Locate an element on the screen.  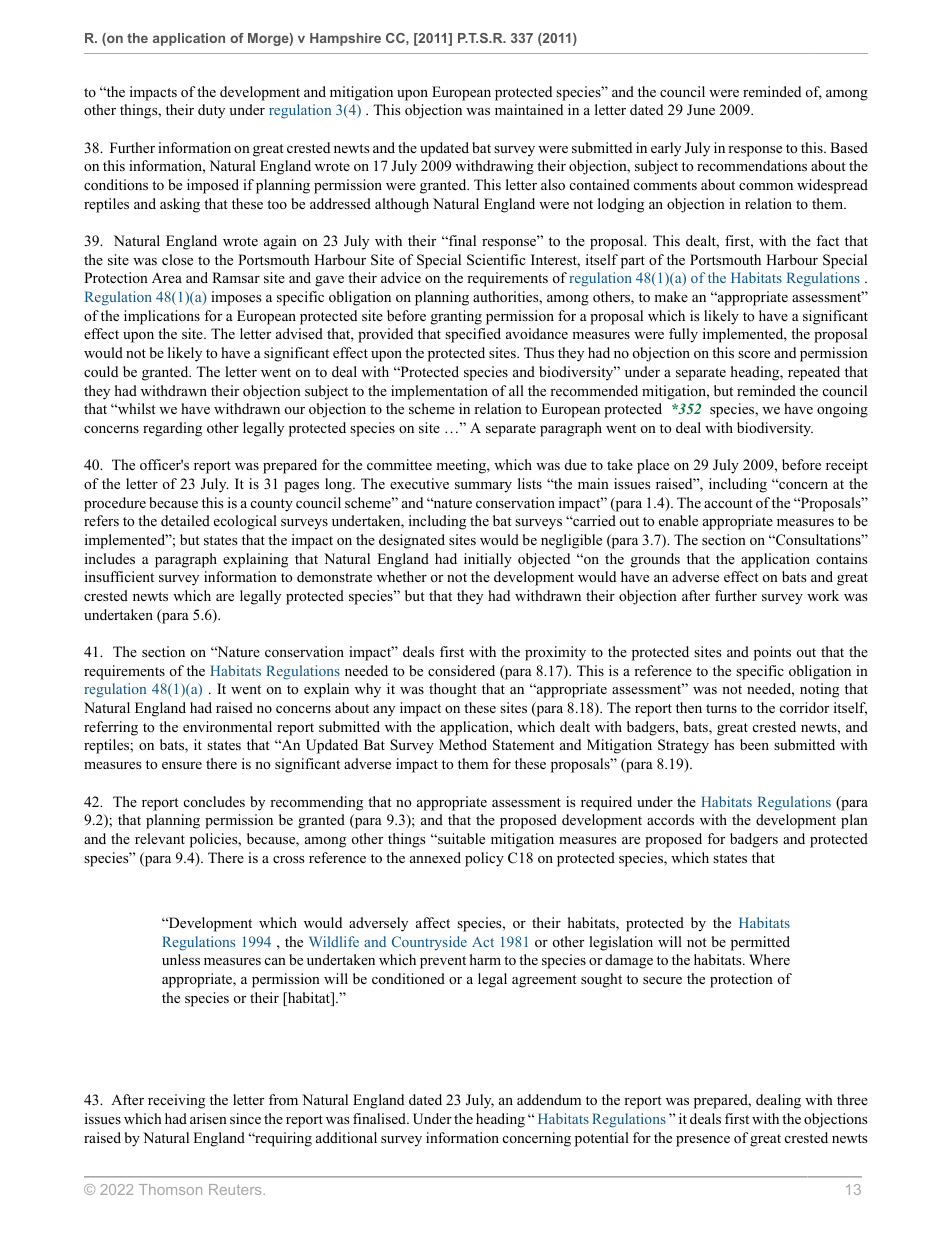
Hampshire is located at coordinates (345, 39).
